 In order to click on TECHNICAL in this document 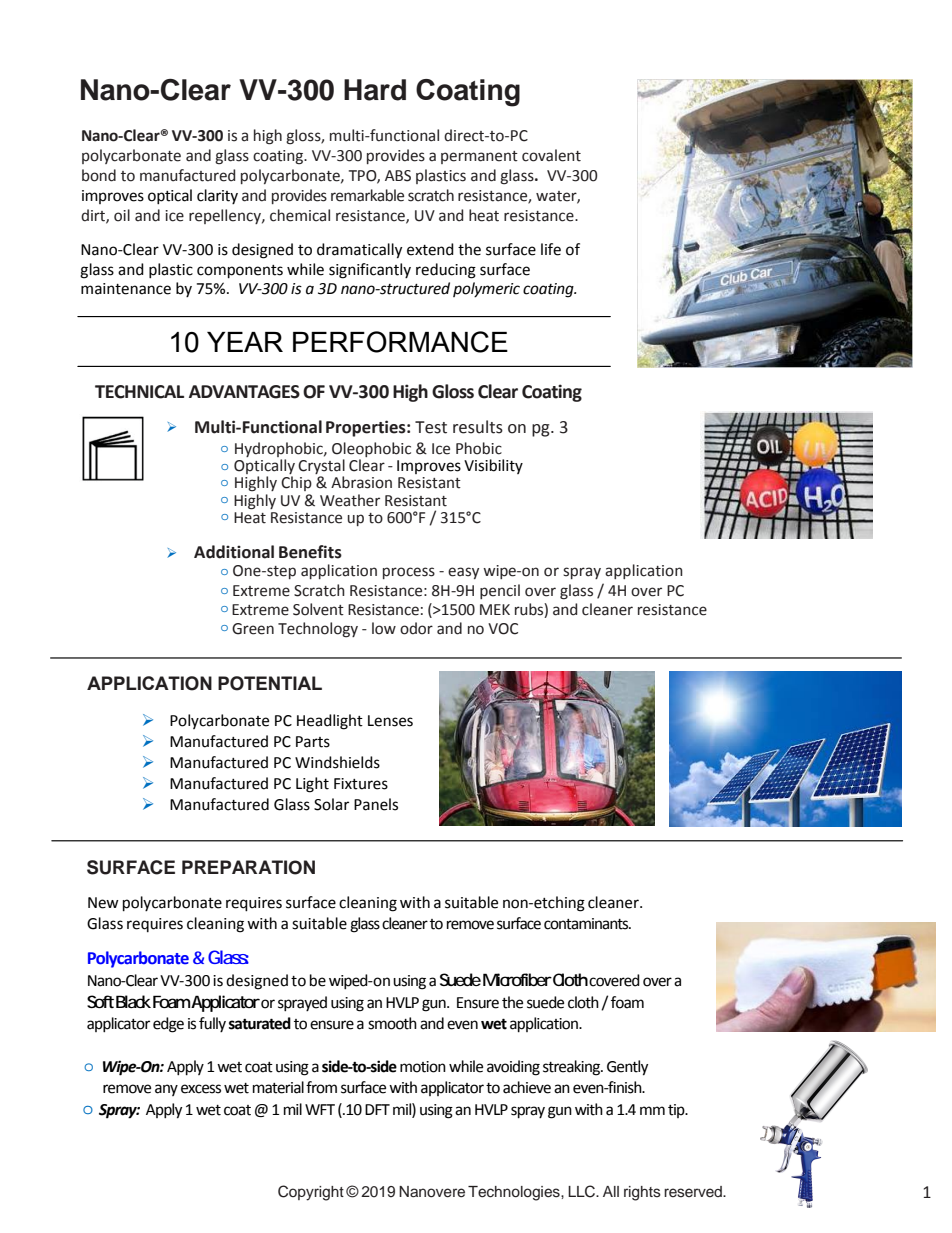, I will do `click(139, 392)`.
